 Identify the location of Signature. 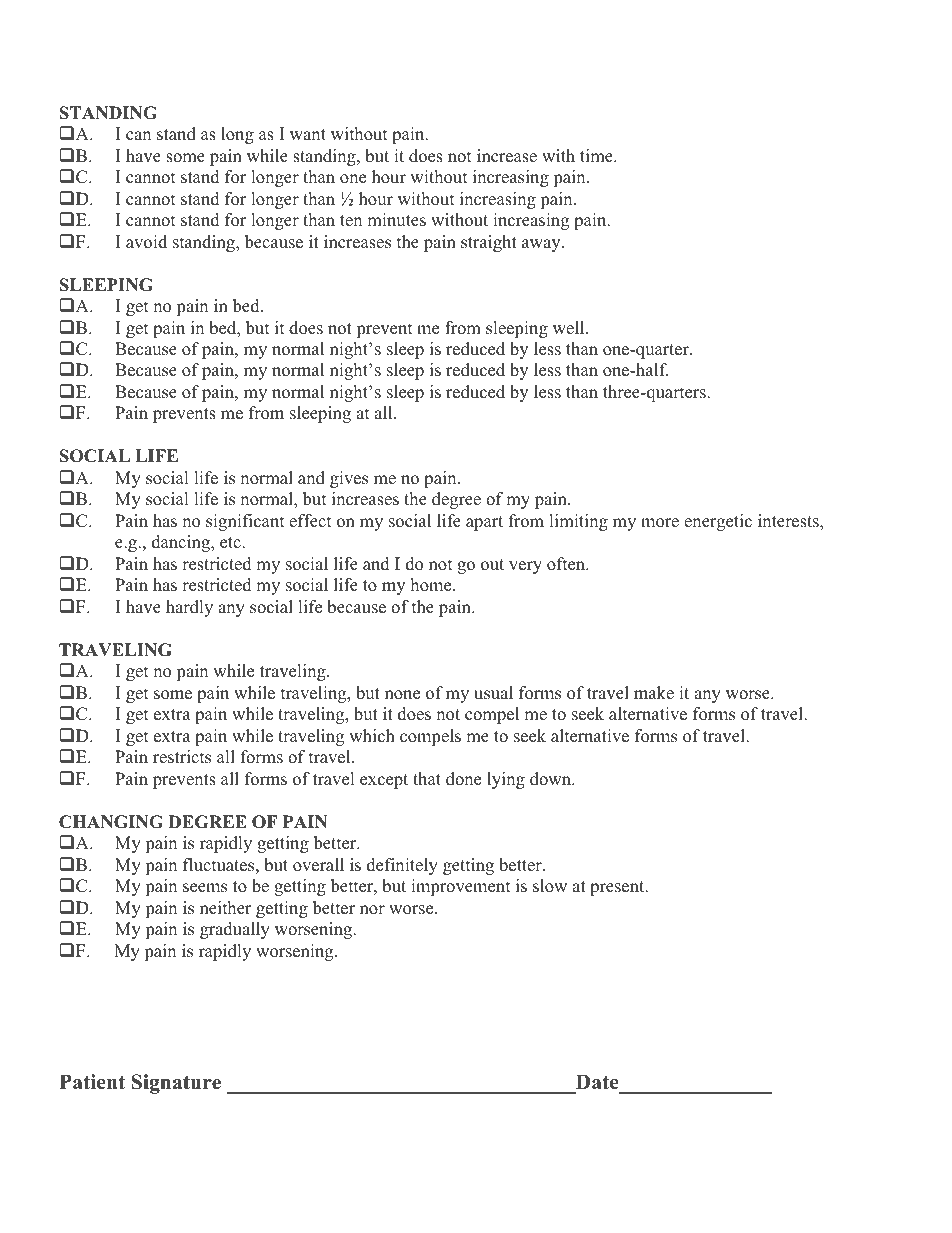
(176, 1084).
